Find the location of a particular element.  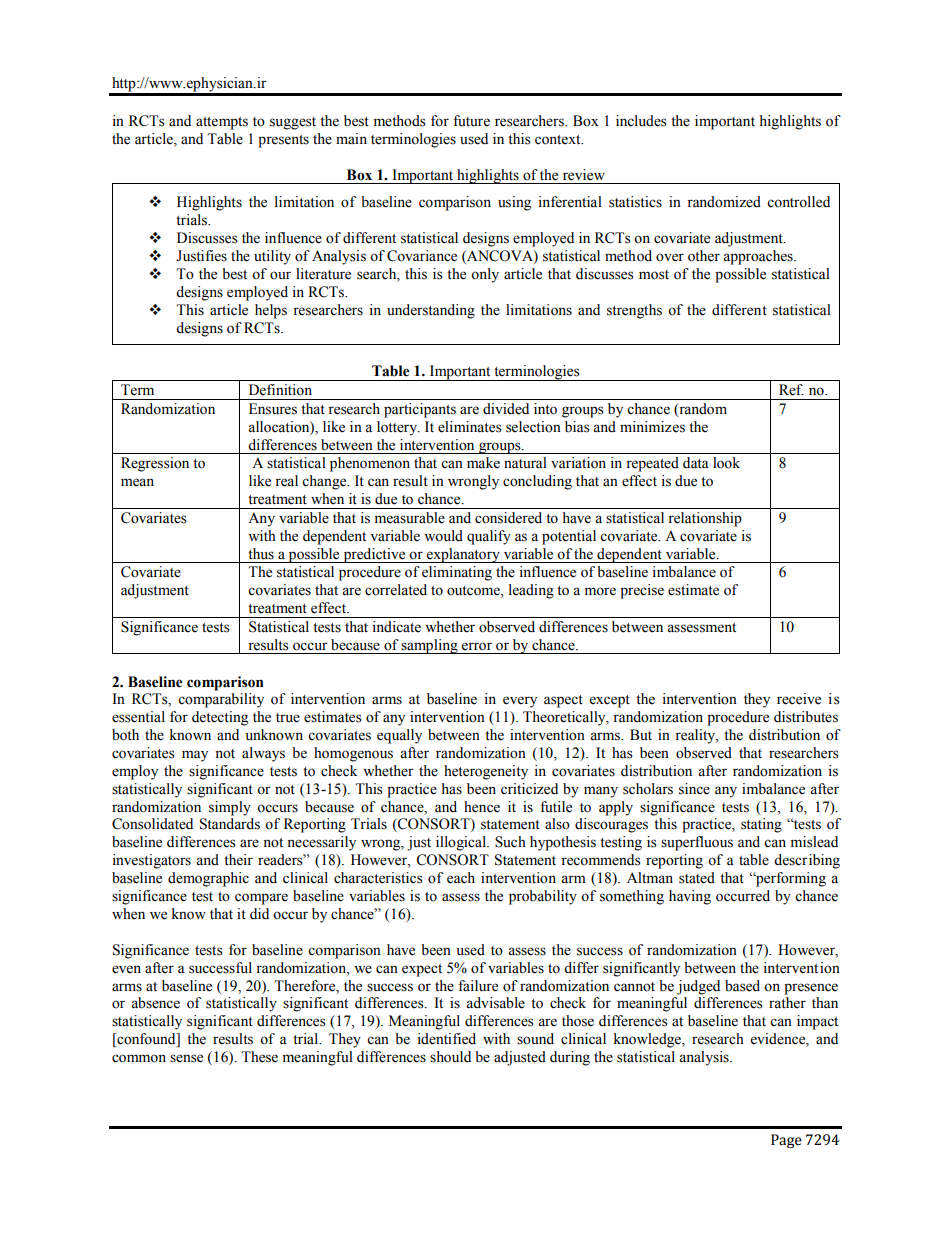

since is located at coordinates (694, 789).
